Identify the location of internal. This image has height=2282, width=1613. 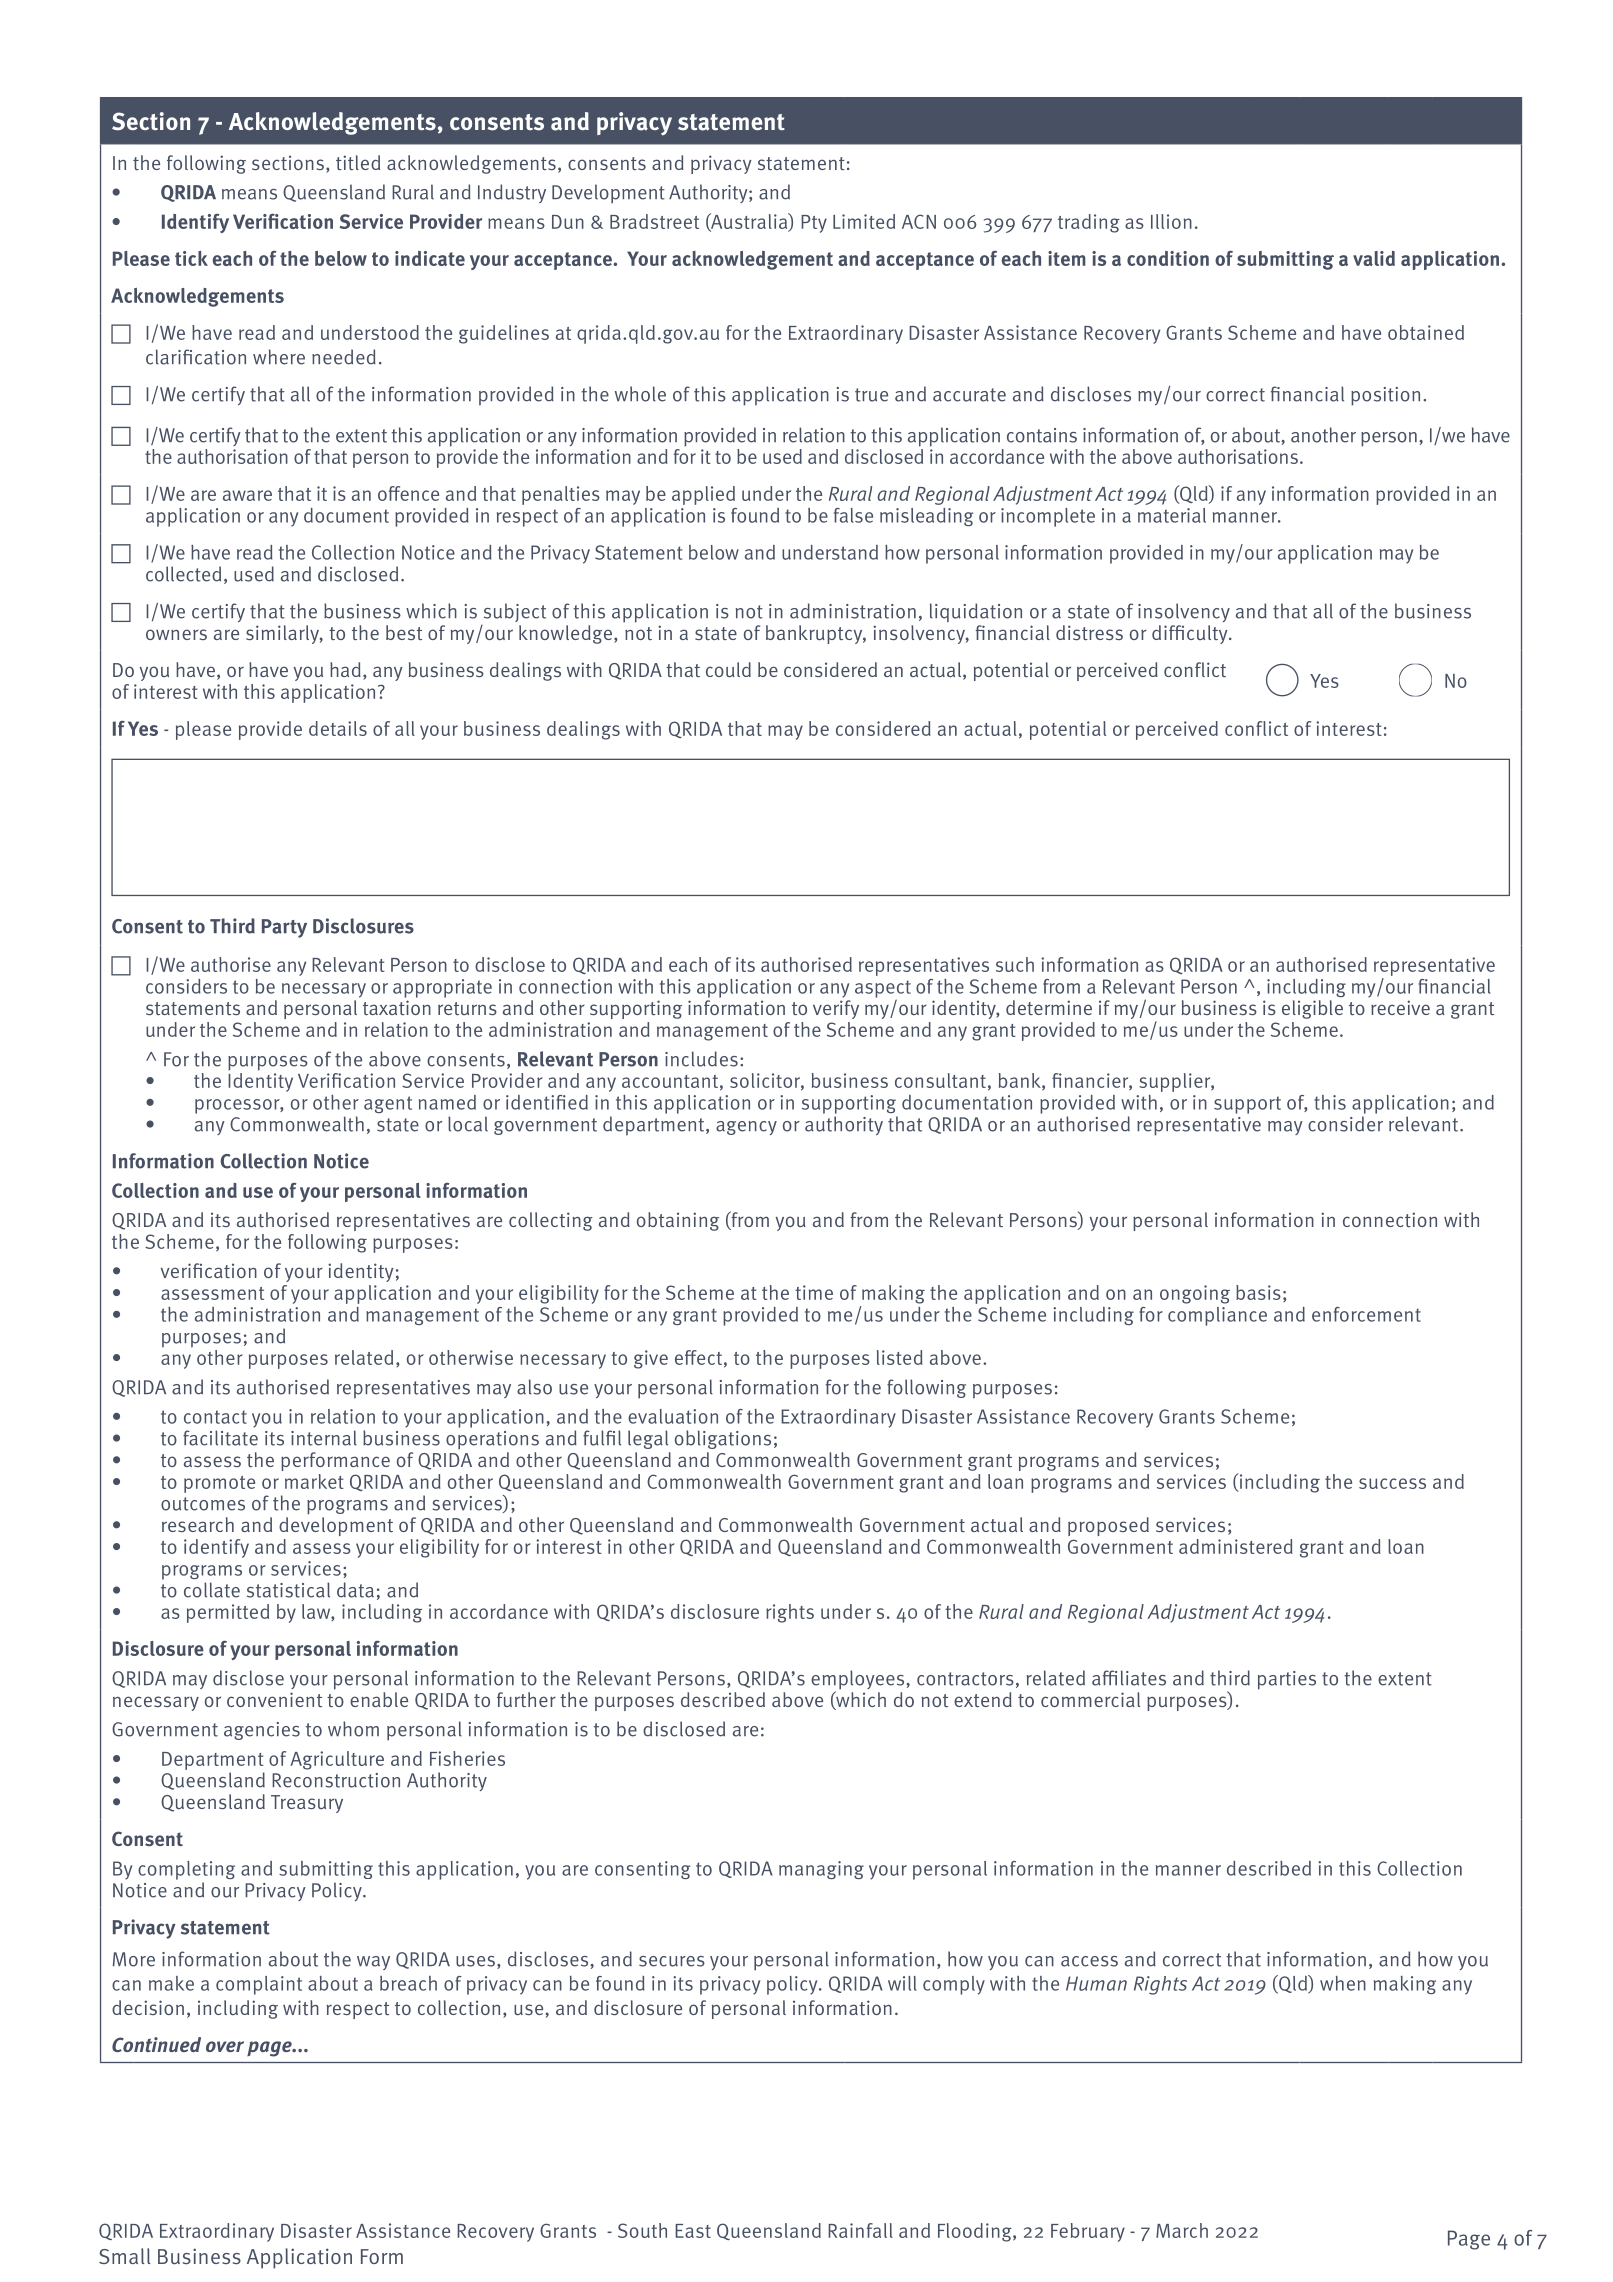
(324, 1438).
